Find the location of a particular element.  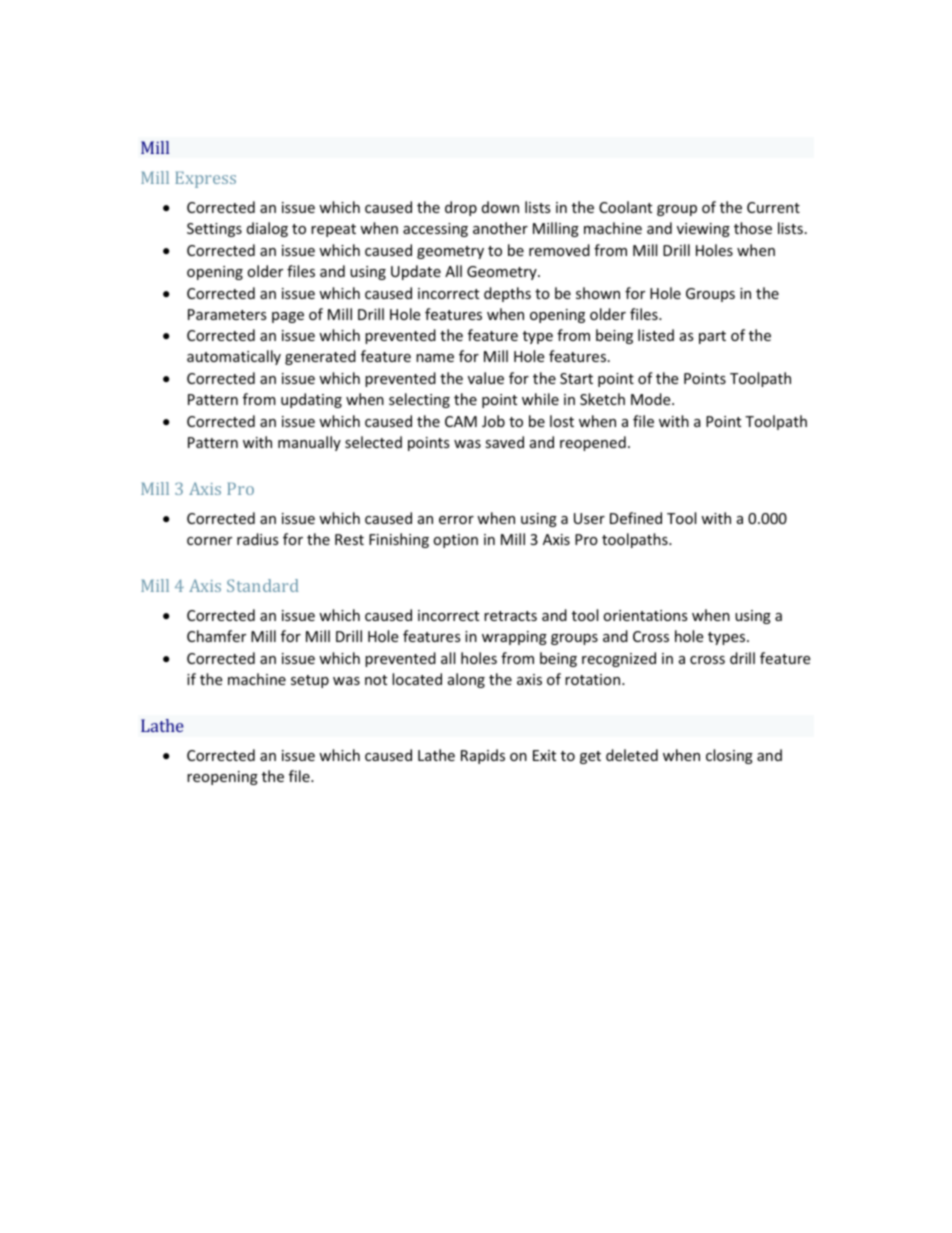

Rapids is located at coordinates (483, 756).
